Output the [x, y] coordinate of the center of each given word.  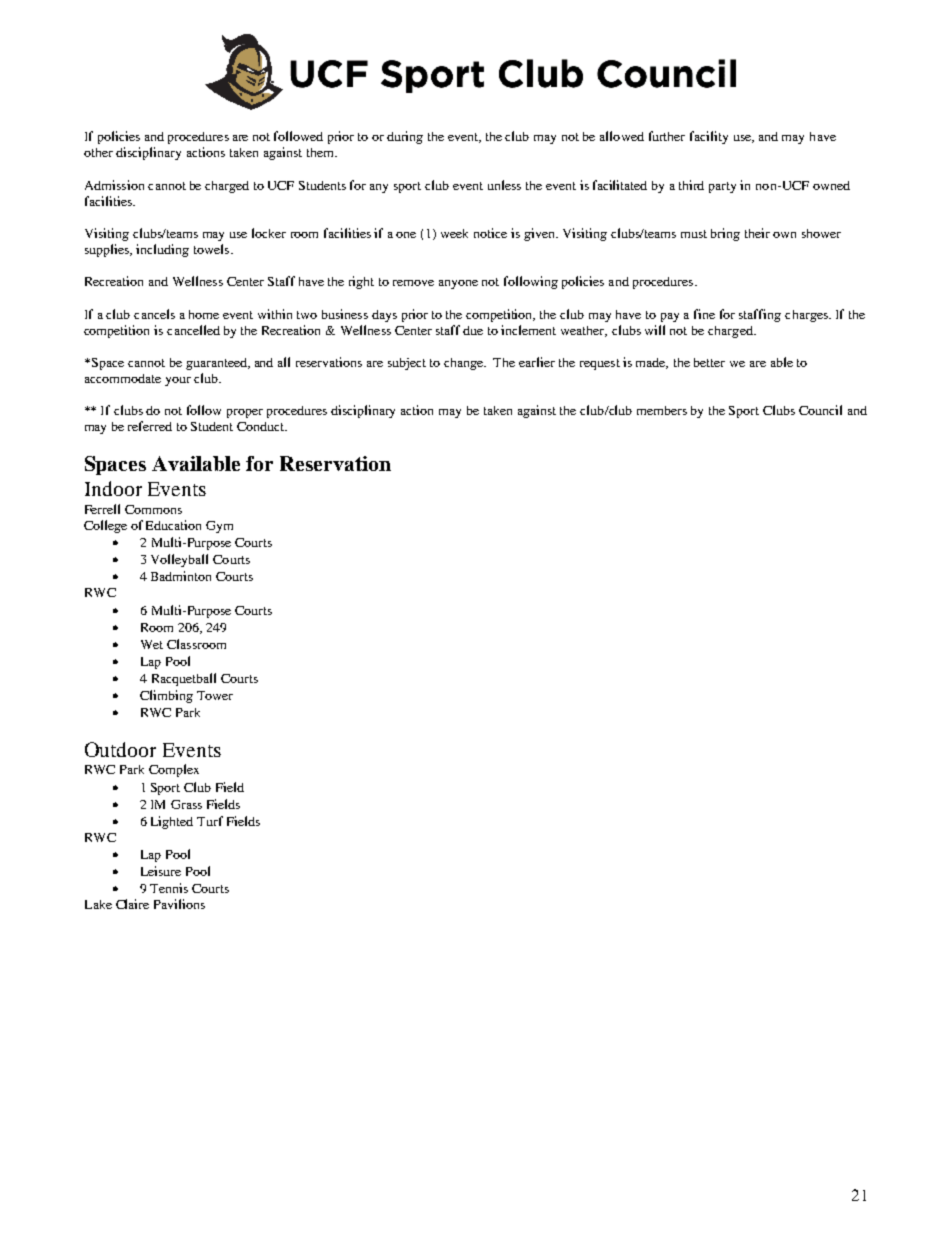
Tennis [169, 888]
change [465, 364]
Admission [114, 185]
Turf [210, 821]
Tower [215, 695]
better [709, 362]
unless [504, 185]
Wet [152, 644]
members [662, 410]
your [178, 381]
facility [709, 137]
